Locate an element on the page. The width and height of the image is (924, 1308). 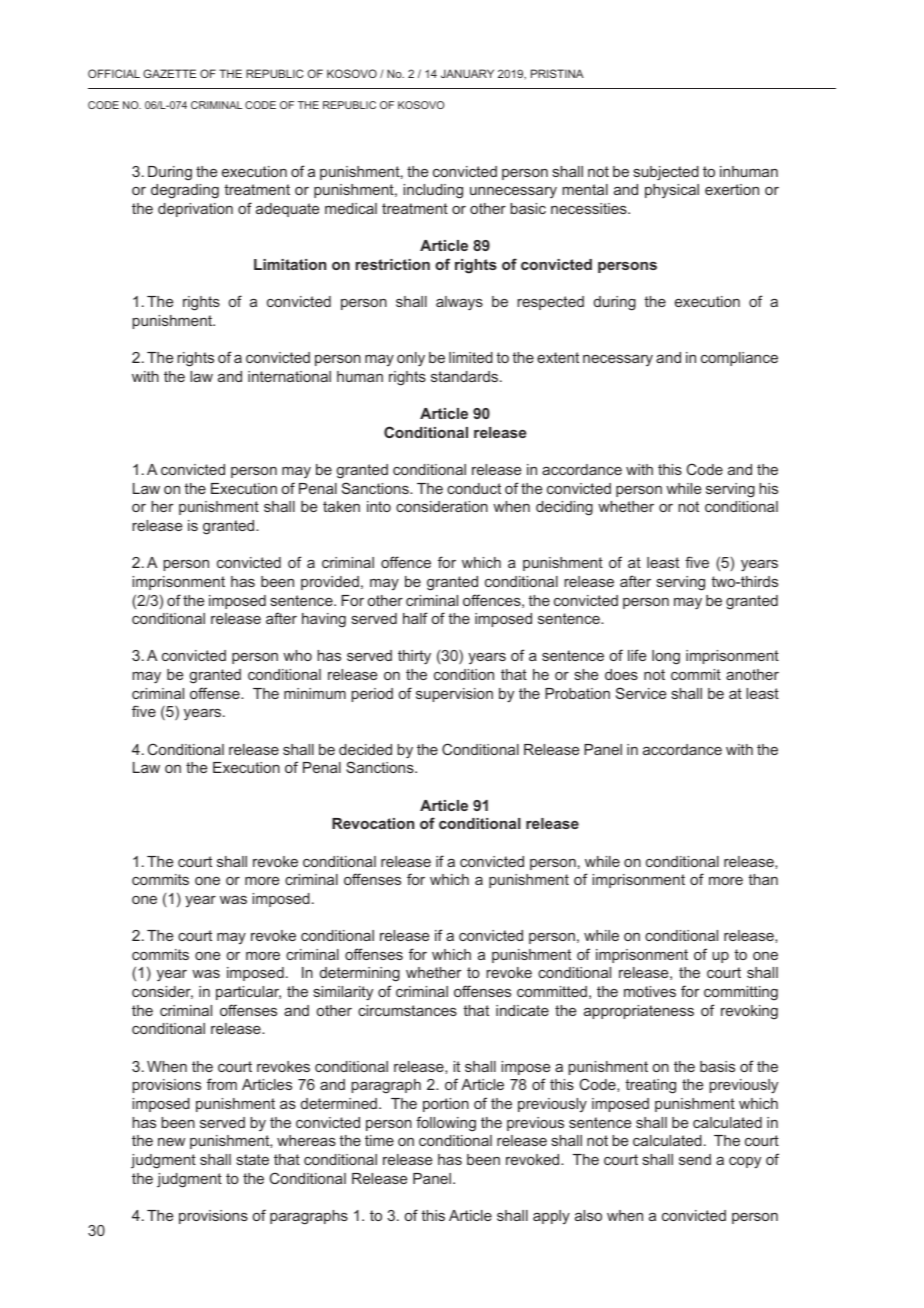
than is located at coordinates (763, 879).
